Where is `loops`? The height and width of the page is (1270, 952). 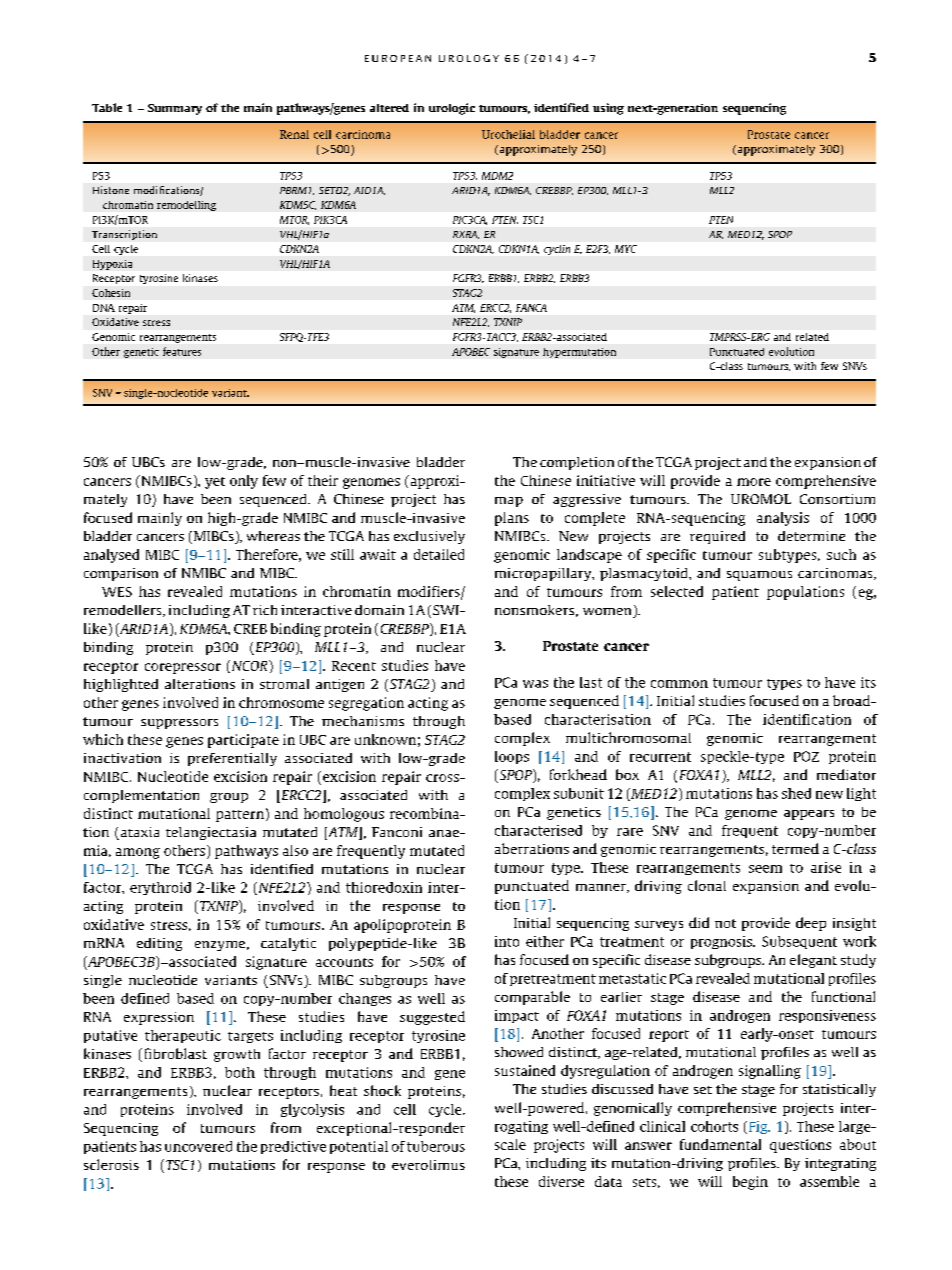
loops is located at coordinates (512, 757).
